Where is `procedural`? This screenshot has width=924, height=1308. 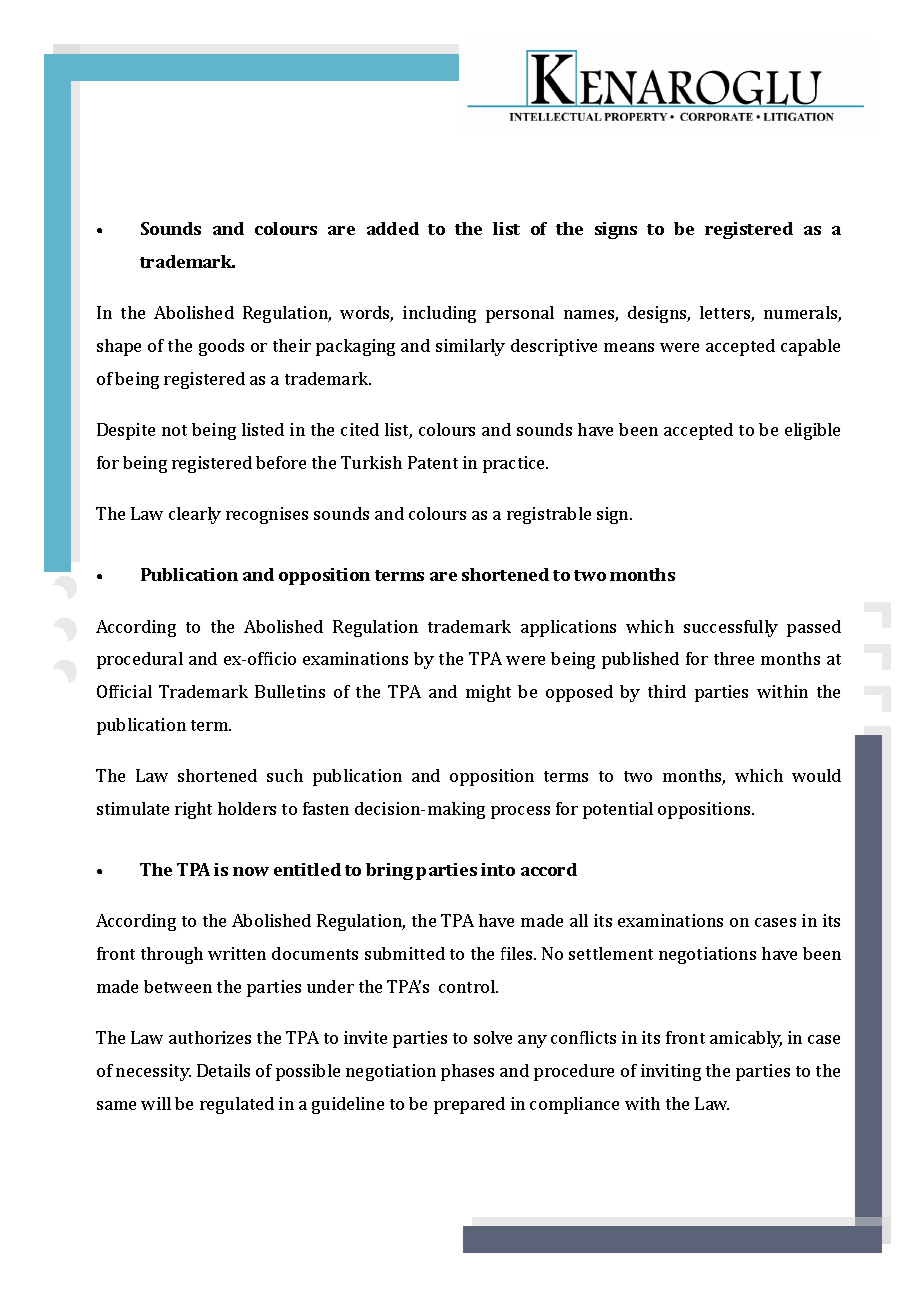
procedural is located at coordinates (140, 660).
